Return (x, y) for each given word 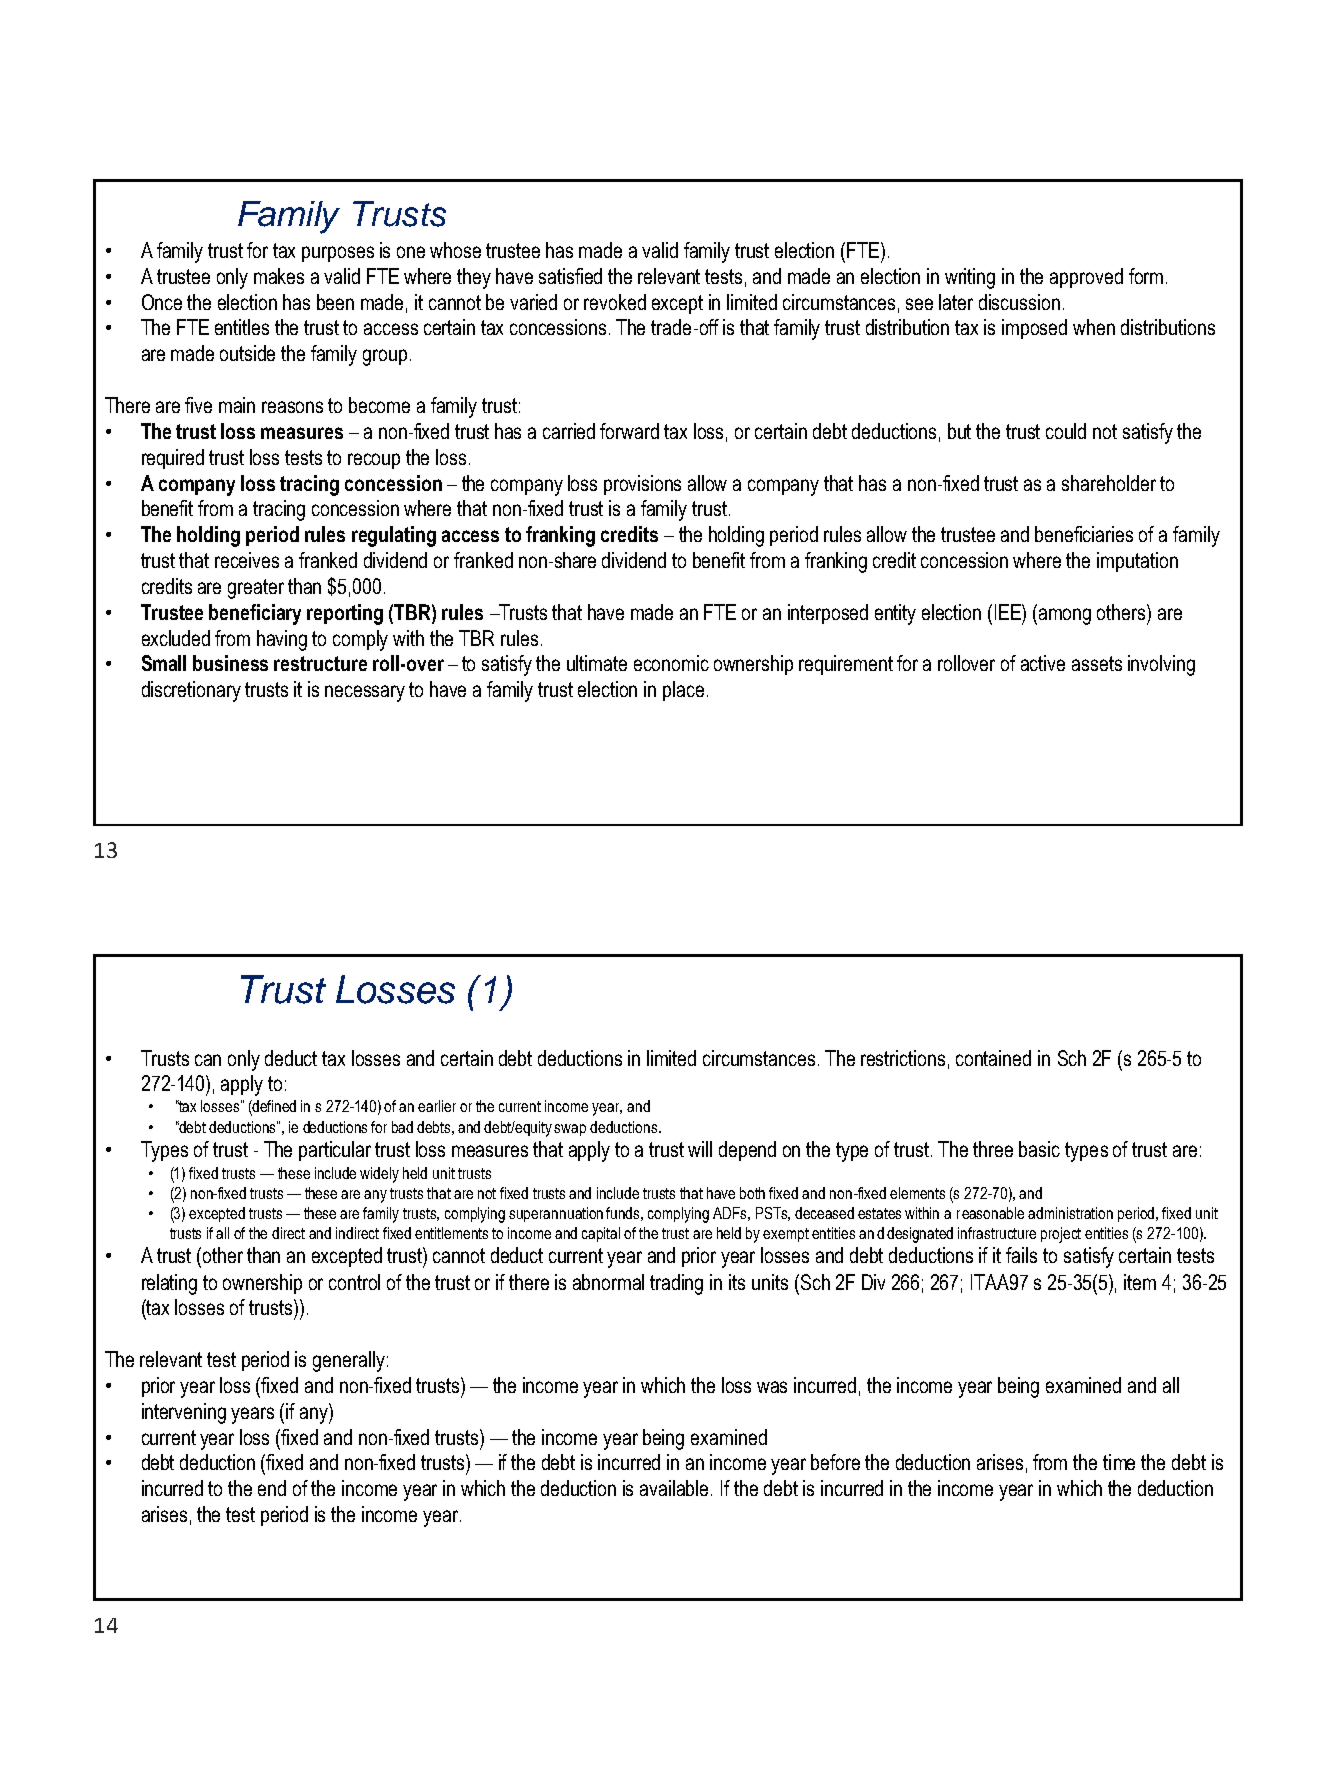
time (1119, 1462)
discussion (1019, 302)
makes (279, 276)
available (676, 1488)
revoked (615, 302)
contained (993, 1058)
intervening (184, 1413)
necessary (365, 693)
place (683, 691)
